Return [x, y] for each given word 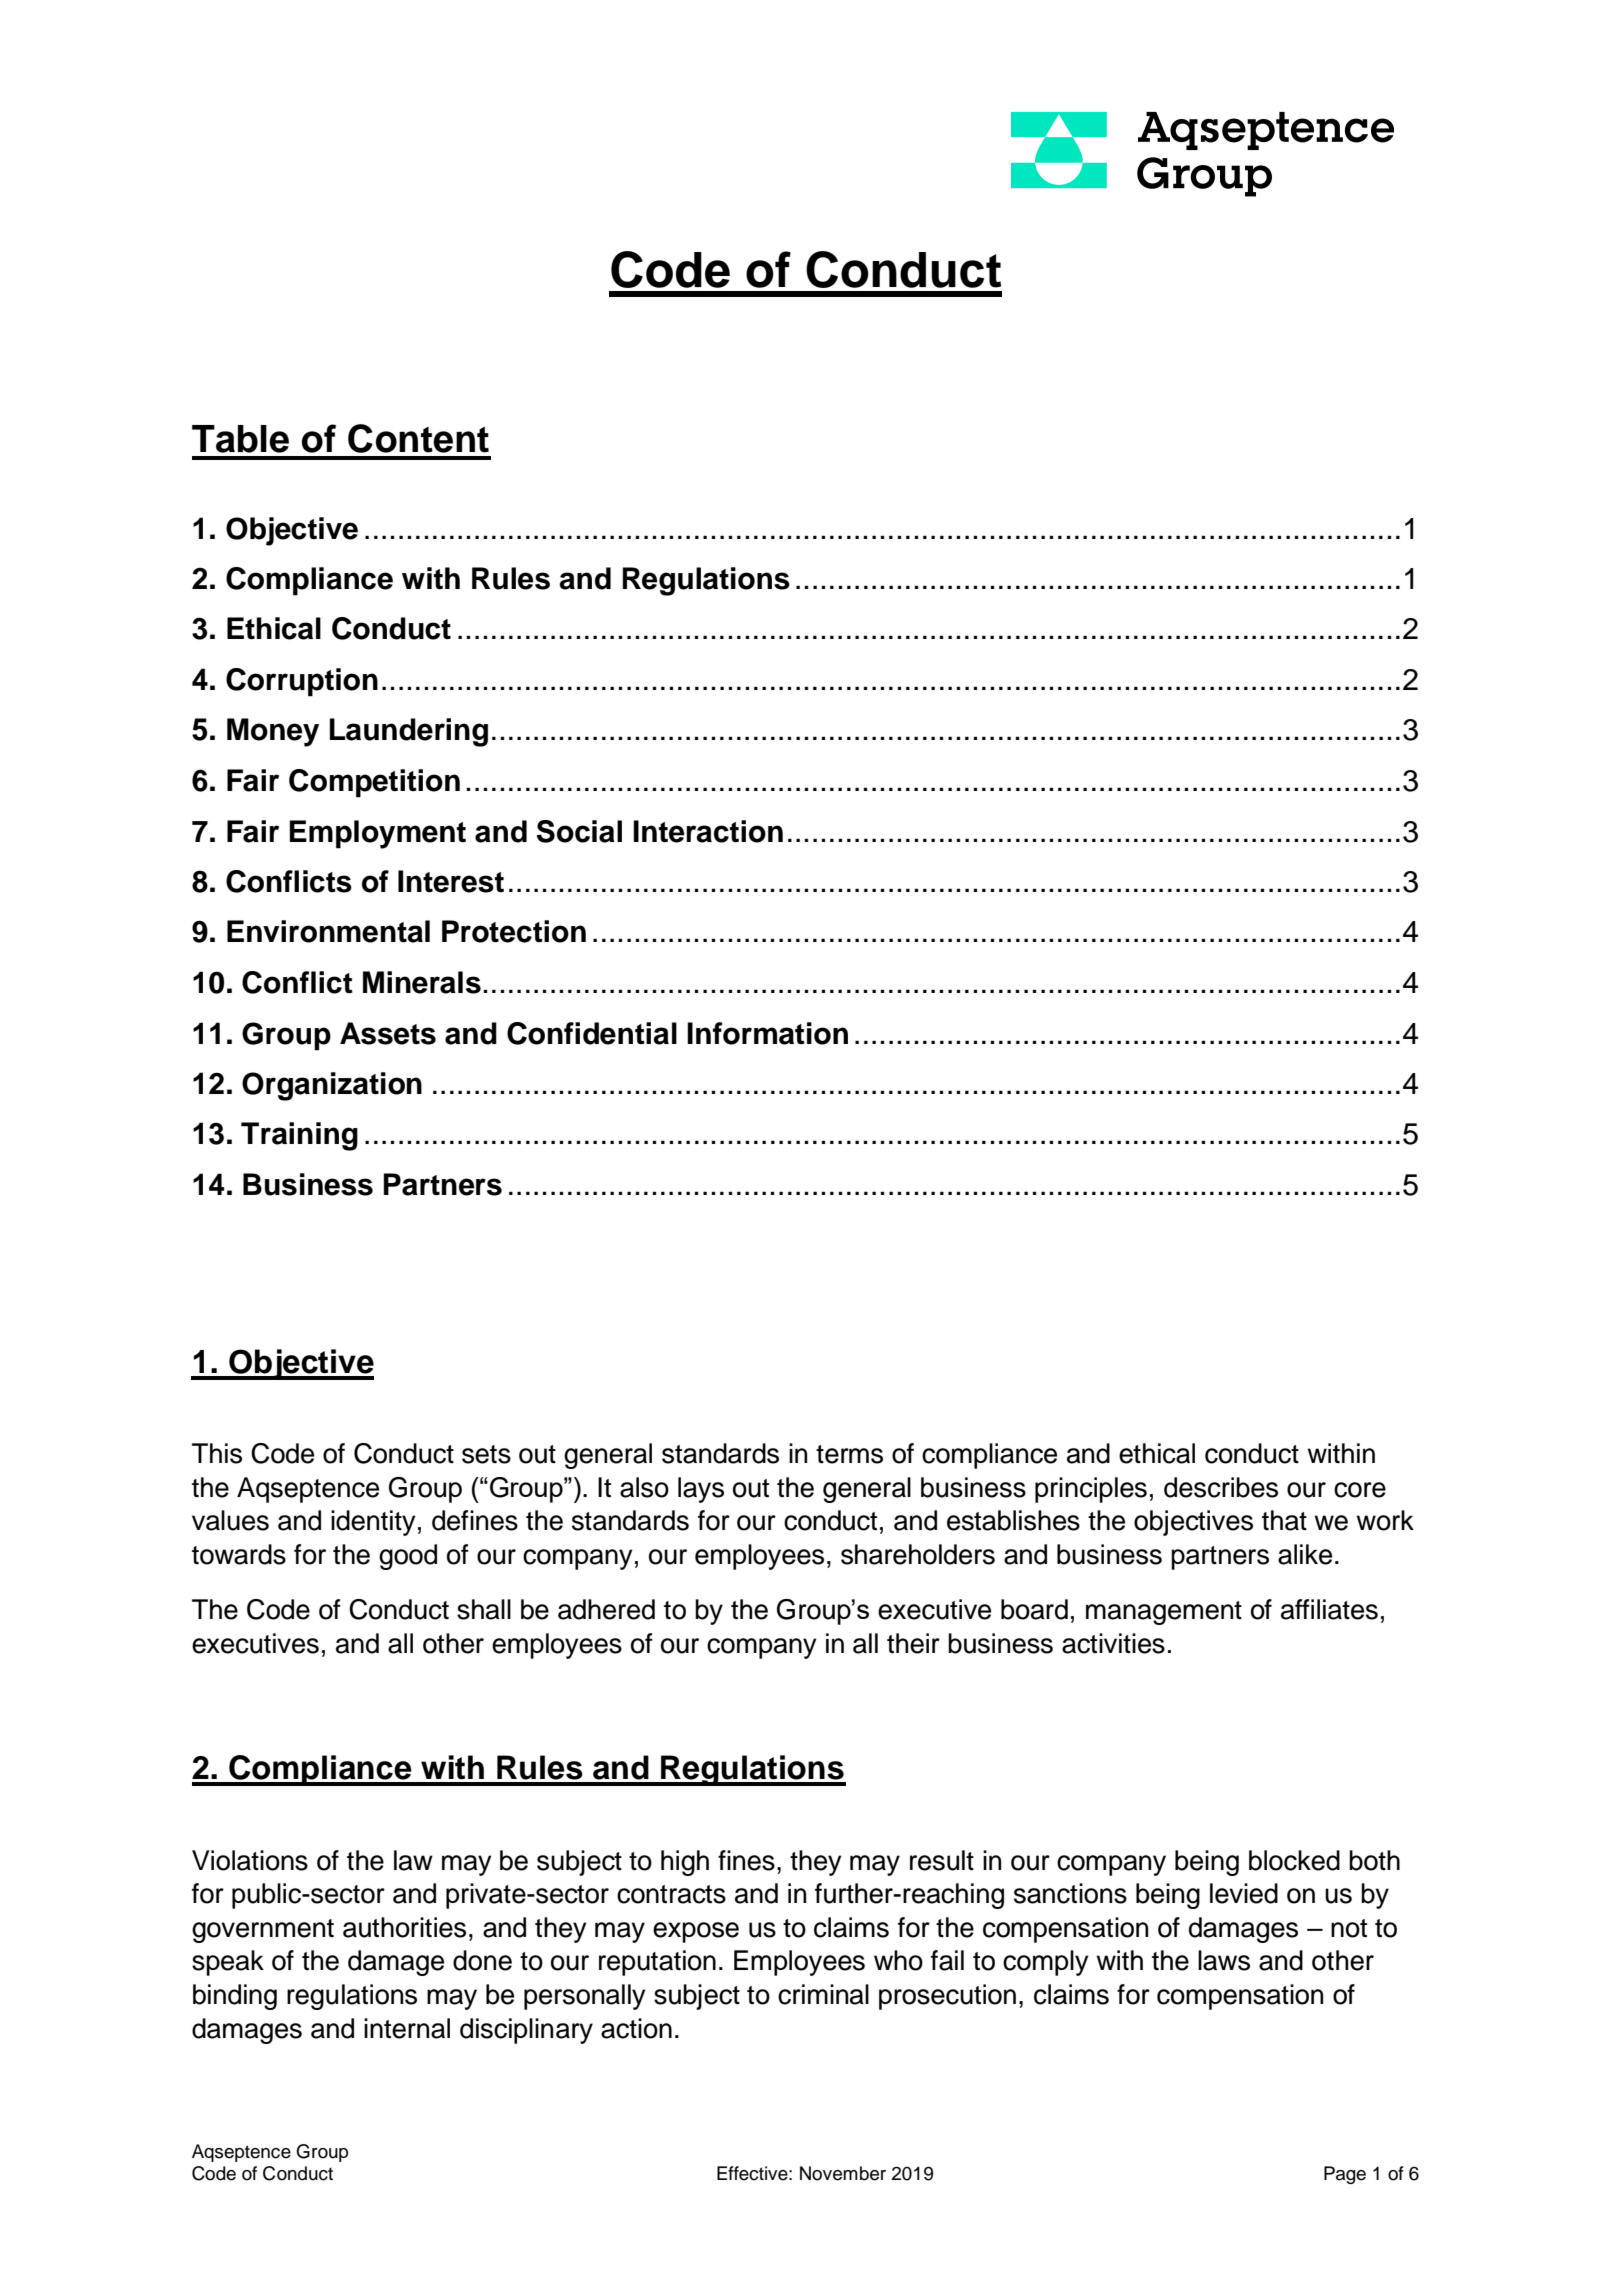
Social [579, 831]
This [217, 1453]
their [913, 1643]
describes [1221, 1487]
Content [418, 438]
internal [407, 2028]
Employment [378, 834]
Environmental [328, 931]
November [843, 2173]
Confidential [592, 1033]
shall [484, 1609]
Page [1345, 2175]
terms [849, 1454]
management [1164, 1613]
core [1360, 1490]
